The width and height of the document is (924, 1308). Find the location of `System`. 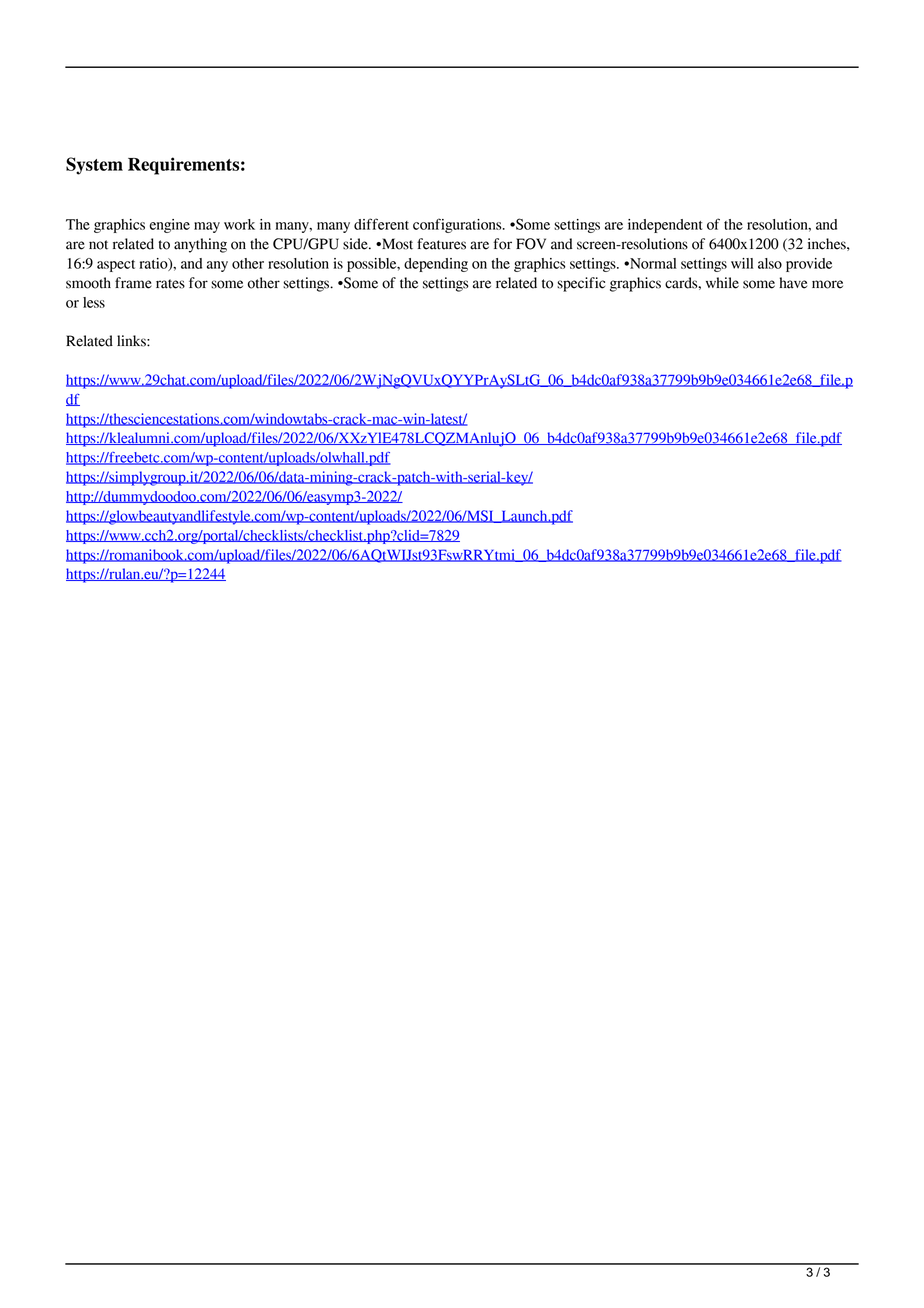

System is located at coordinates (94, 166).
